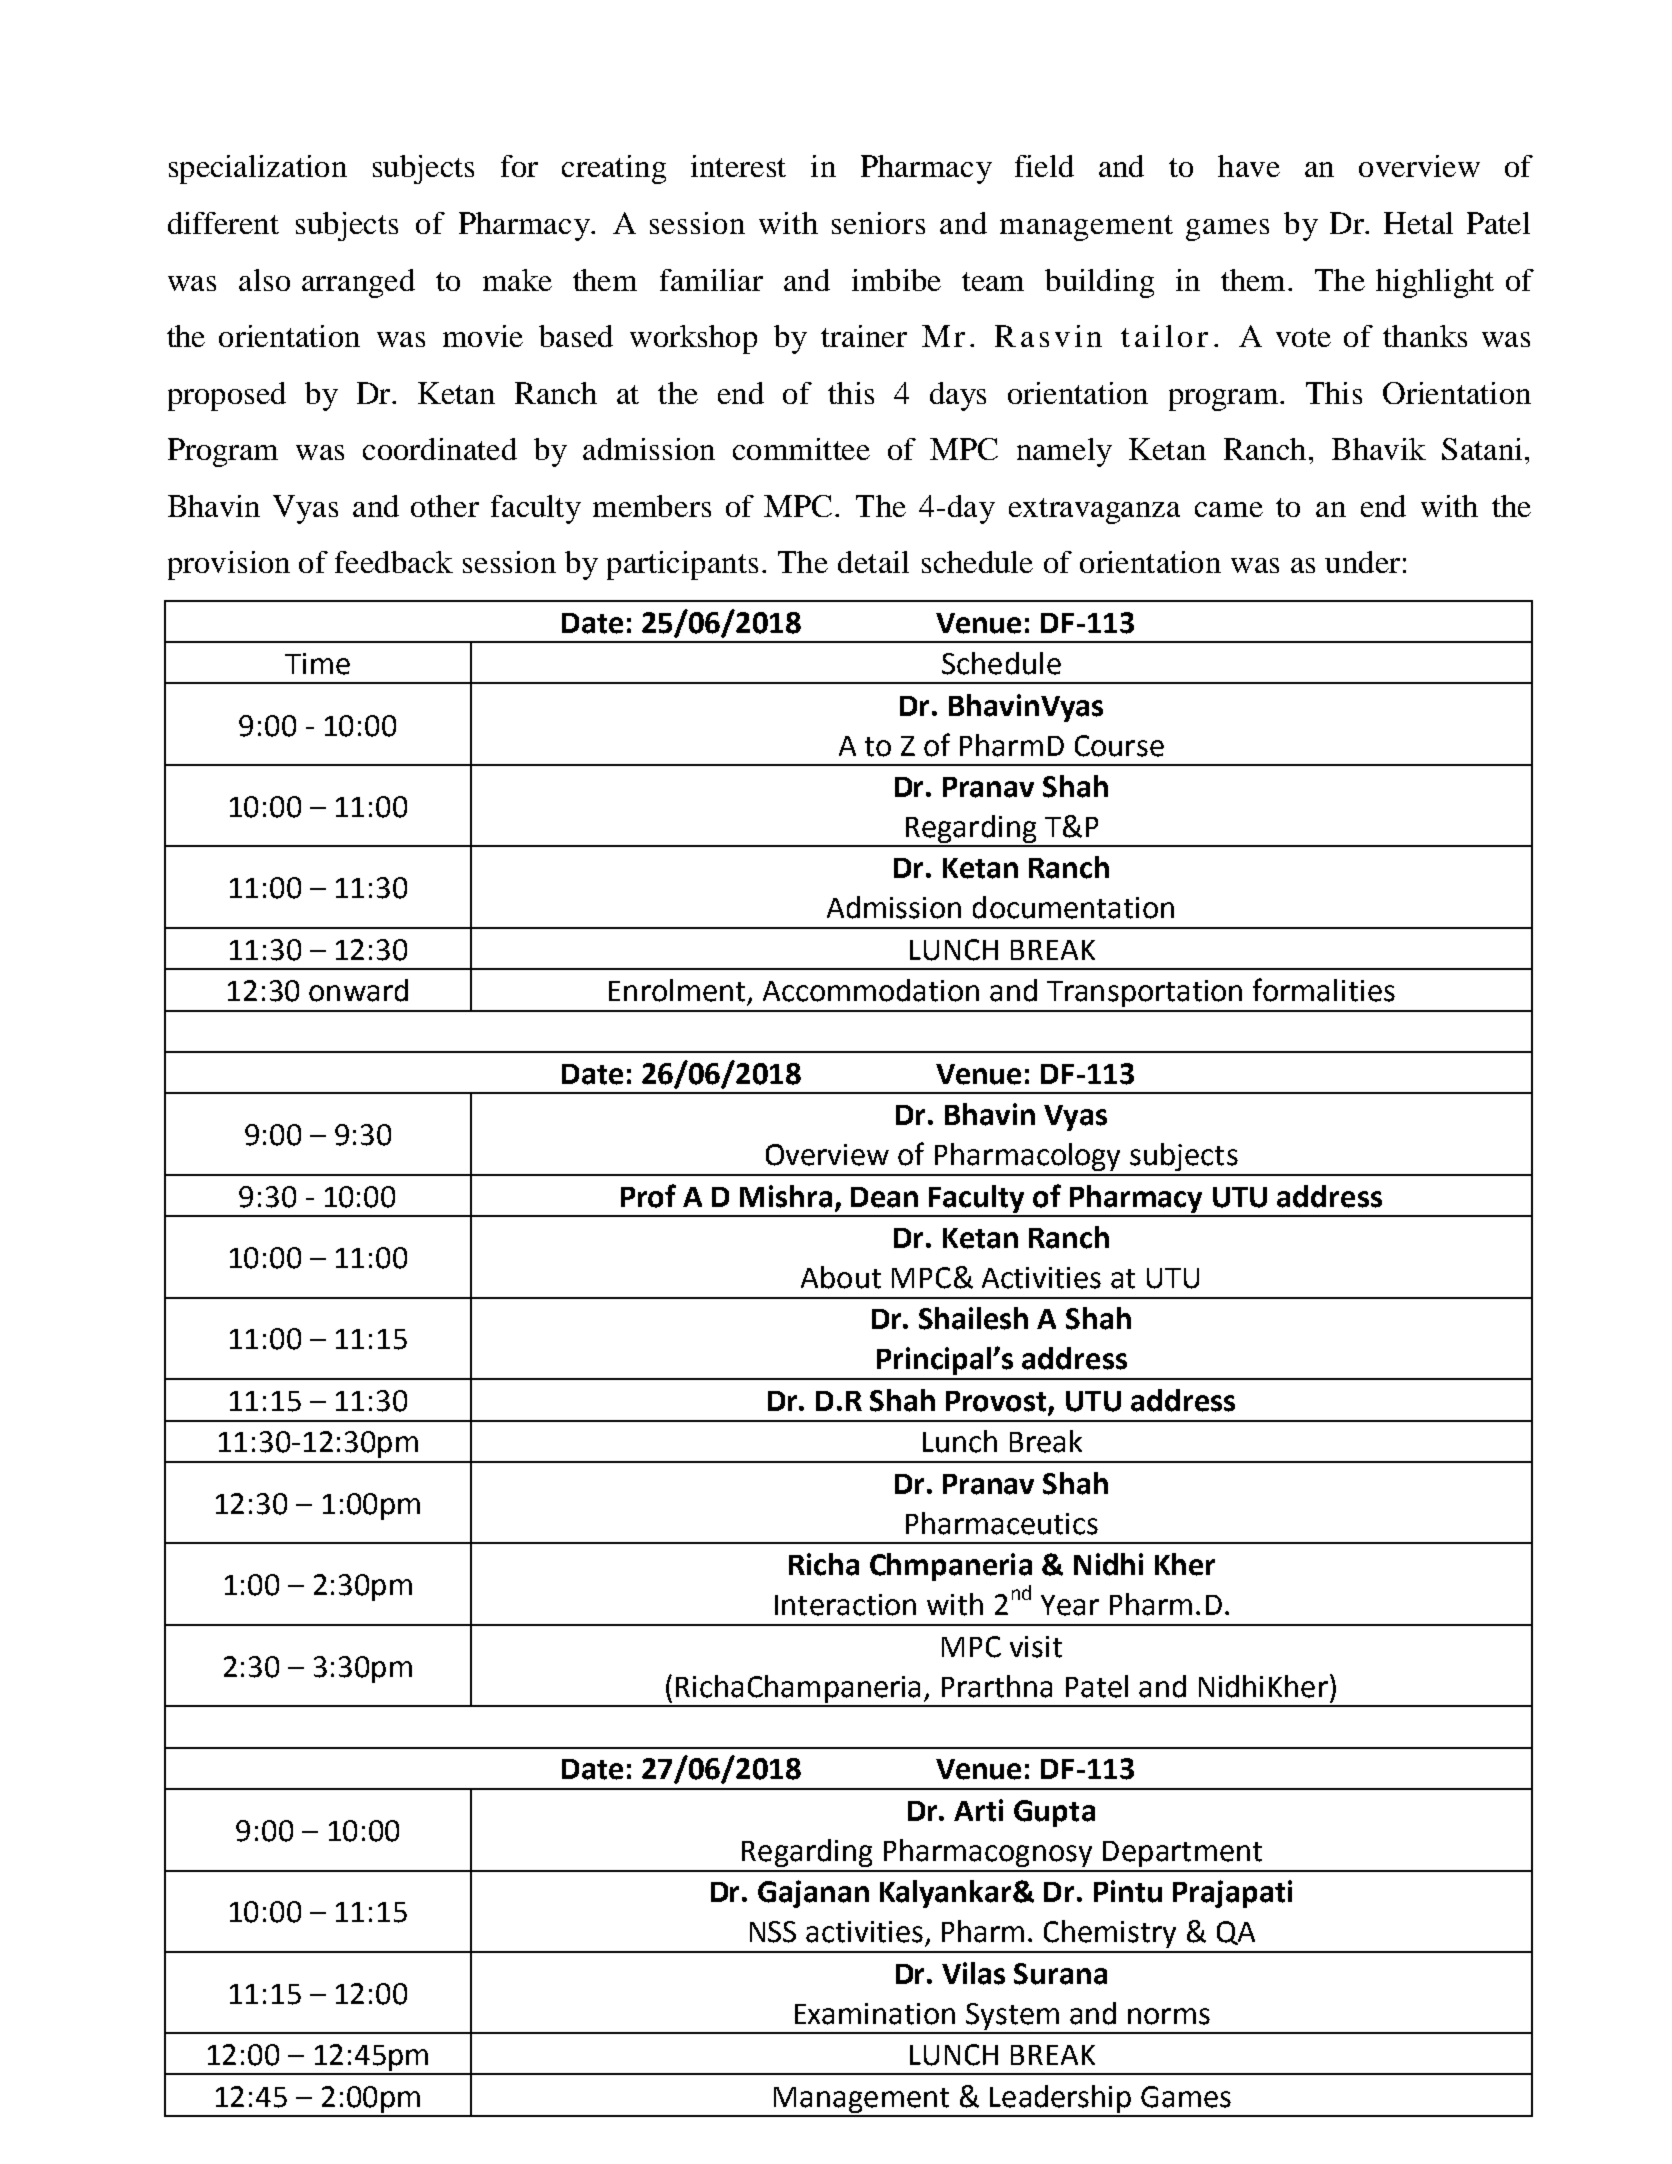 The width and height of the document is (1672, 2164). Describe the element at coordinates (1249, 166) in the document. I see `have` at that location.
